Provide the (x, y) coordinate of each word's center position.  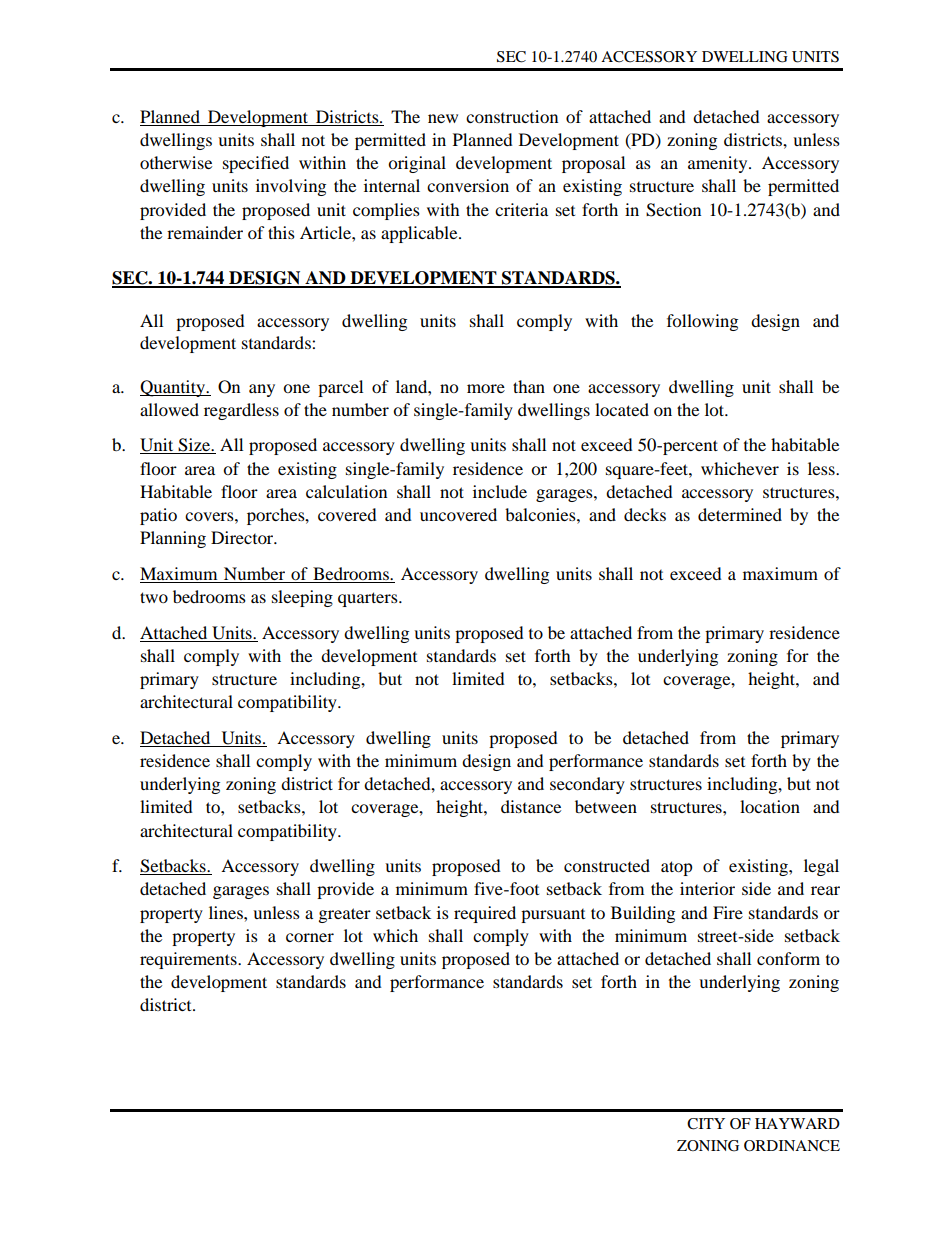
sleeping (302, 598)
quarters (369, 599)
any (262, 390)
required (485, 914)
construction (512, 116)
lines (227, 912)
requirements (189, 960)
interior (707, 888)
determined (740, 514)
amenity (719, 164)
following (702, 322)
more (486, 388)
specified (256, 164)
